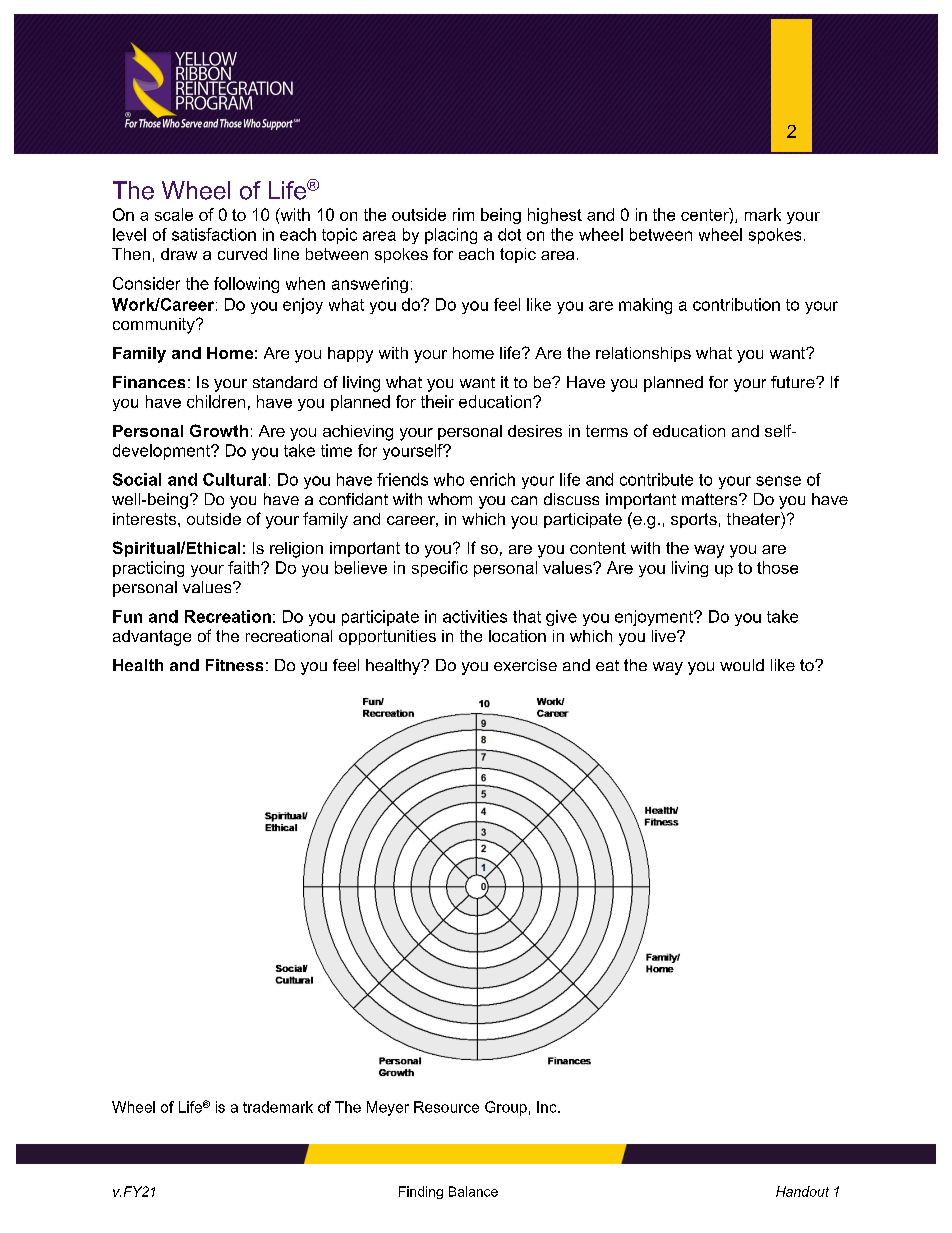  I want to click on Inc, so click(548, 1107).
